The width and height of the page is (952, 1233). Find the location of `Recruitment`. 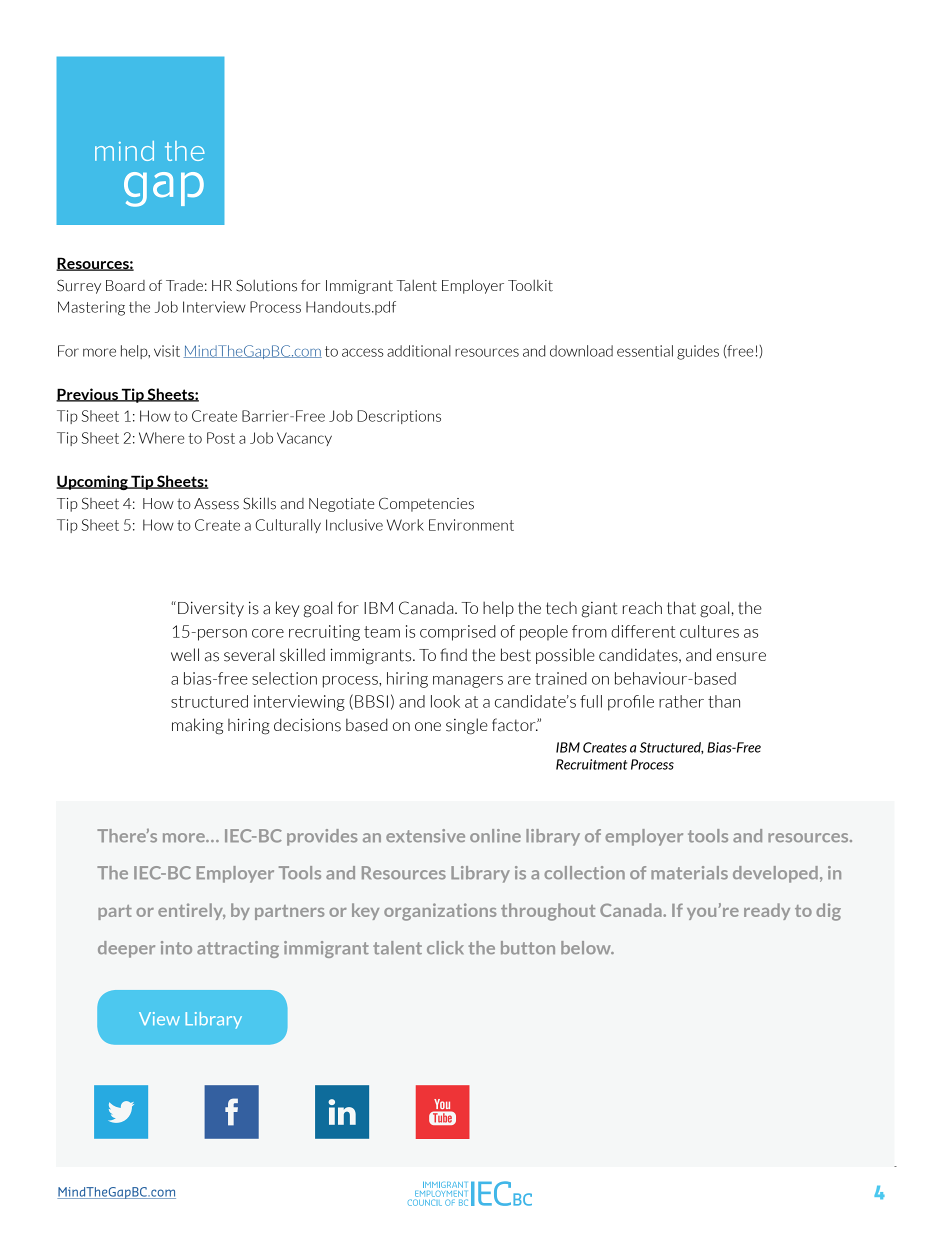

Recruitment is located at coordinates (591, 764).
